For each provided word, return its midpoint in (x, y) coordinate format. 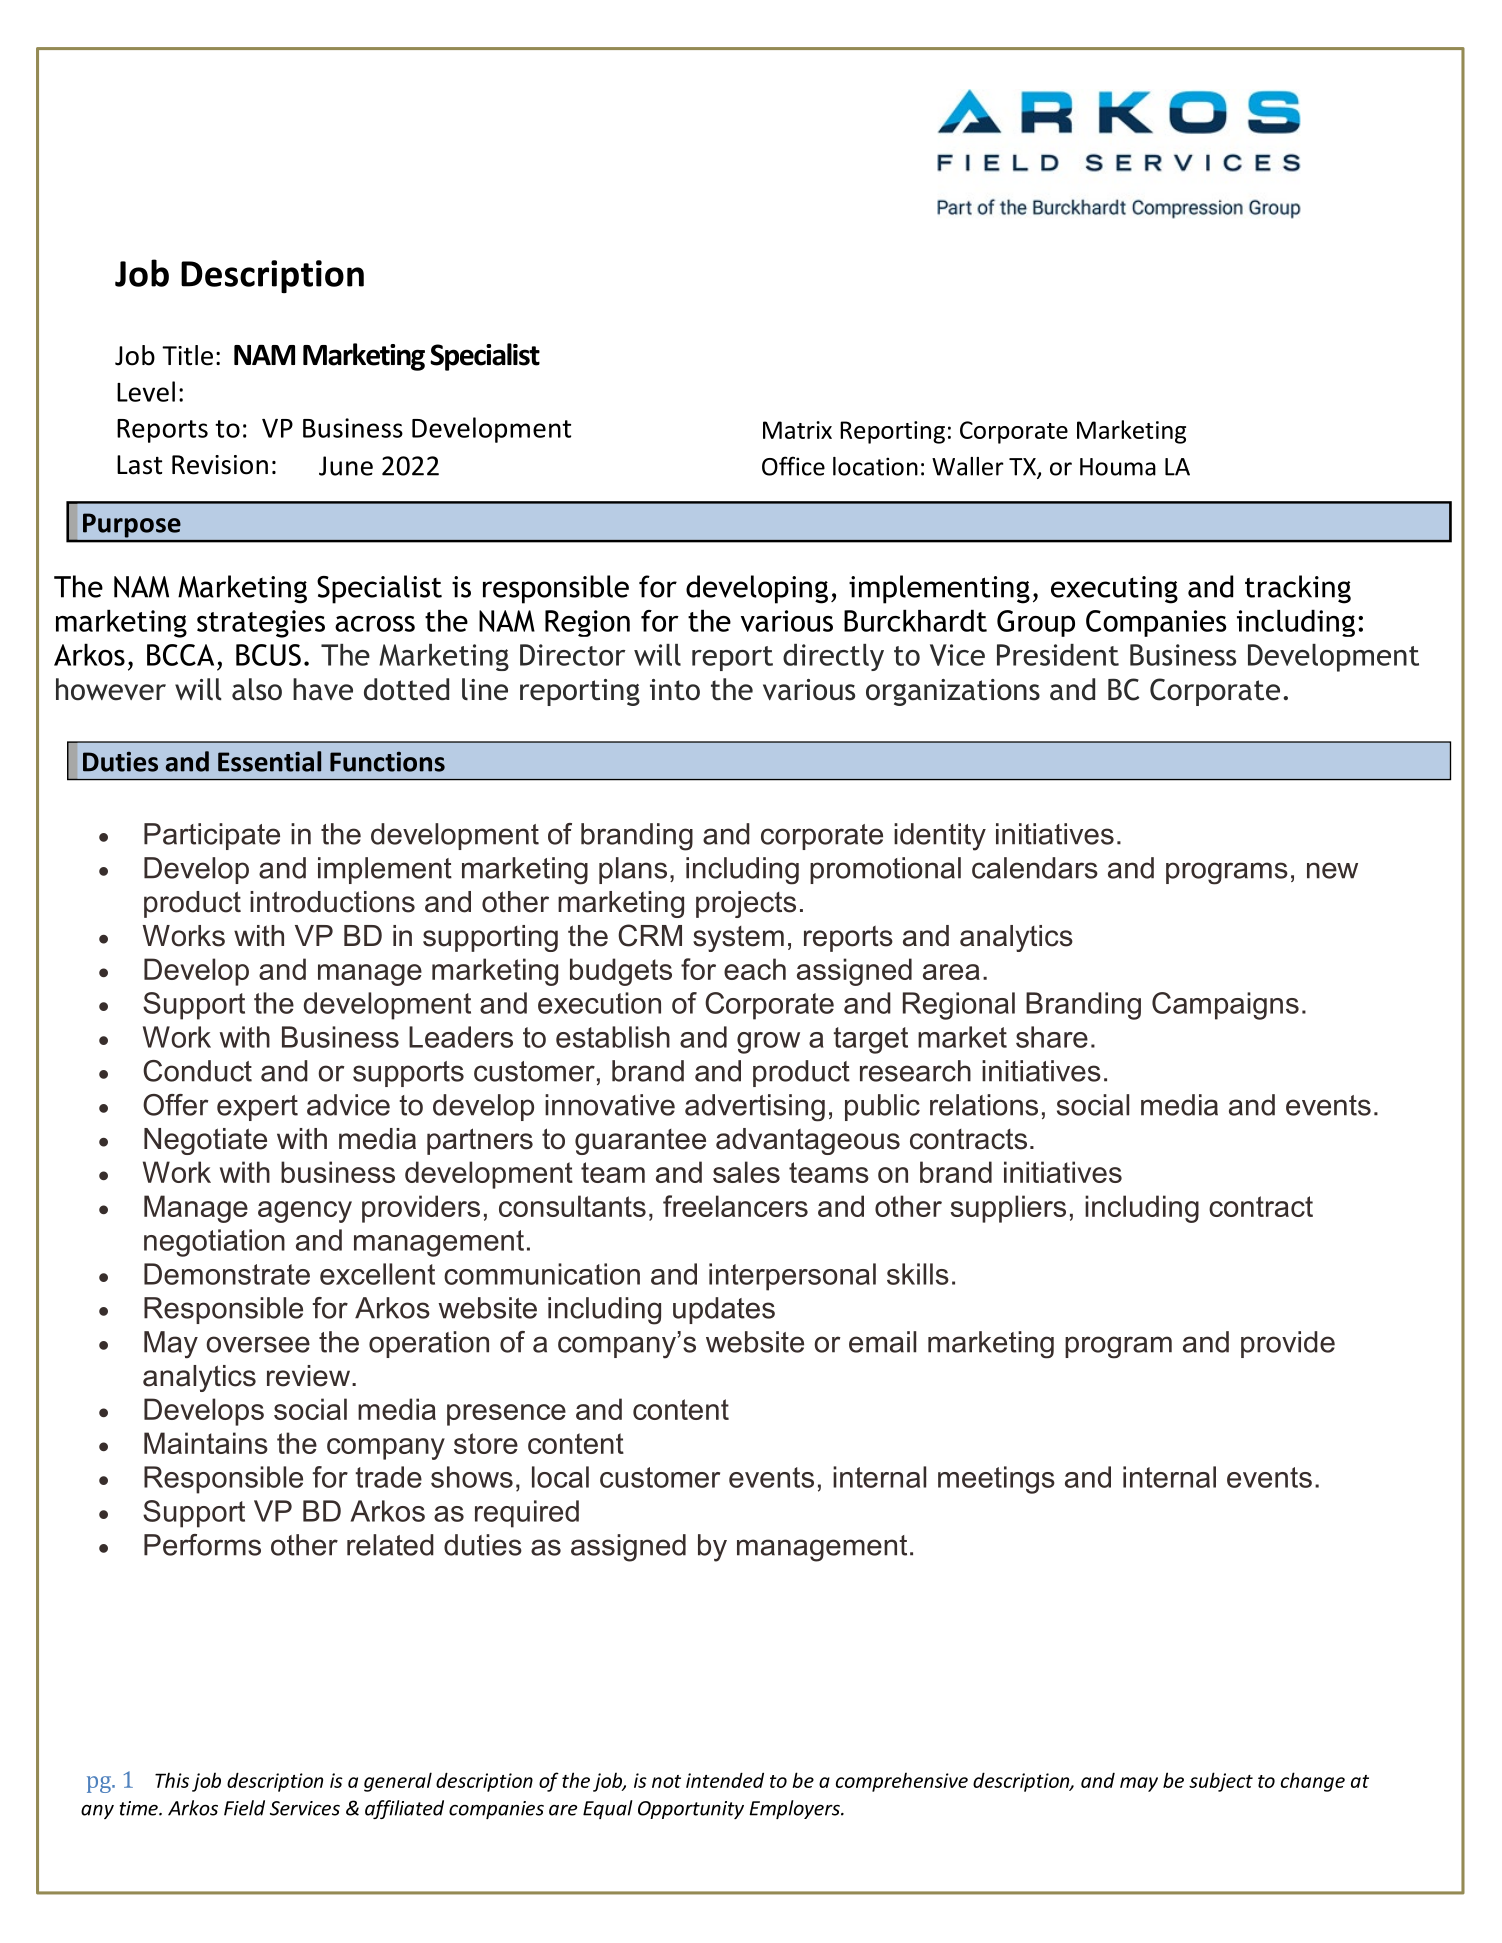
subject (1221, 1782)
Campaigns (1225, 1006)
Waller (968, 466)
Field (244, 1808)
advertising (755, 1108)
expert (257, 1108)
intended (725, 1780)
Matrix (797, 430)
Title (187, 355)
